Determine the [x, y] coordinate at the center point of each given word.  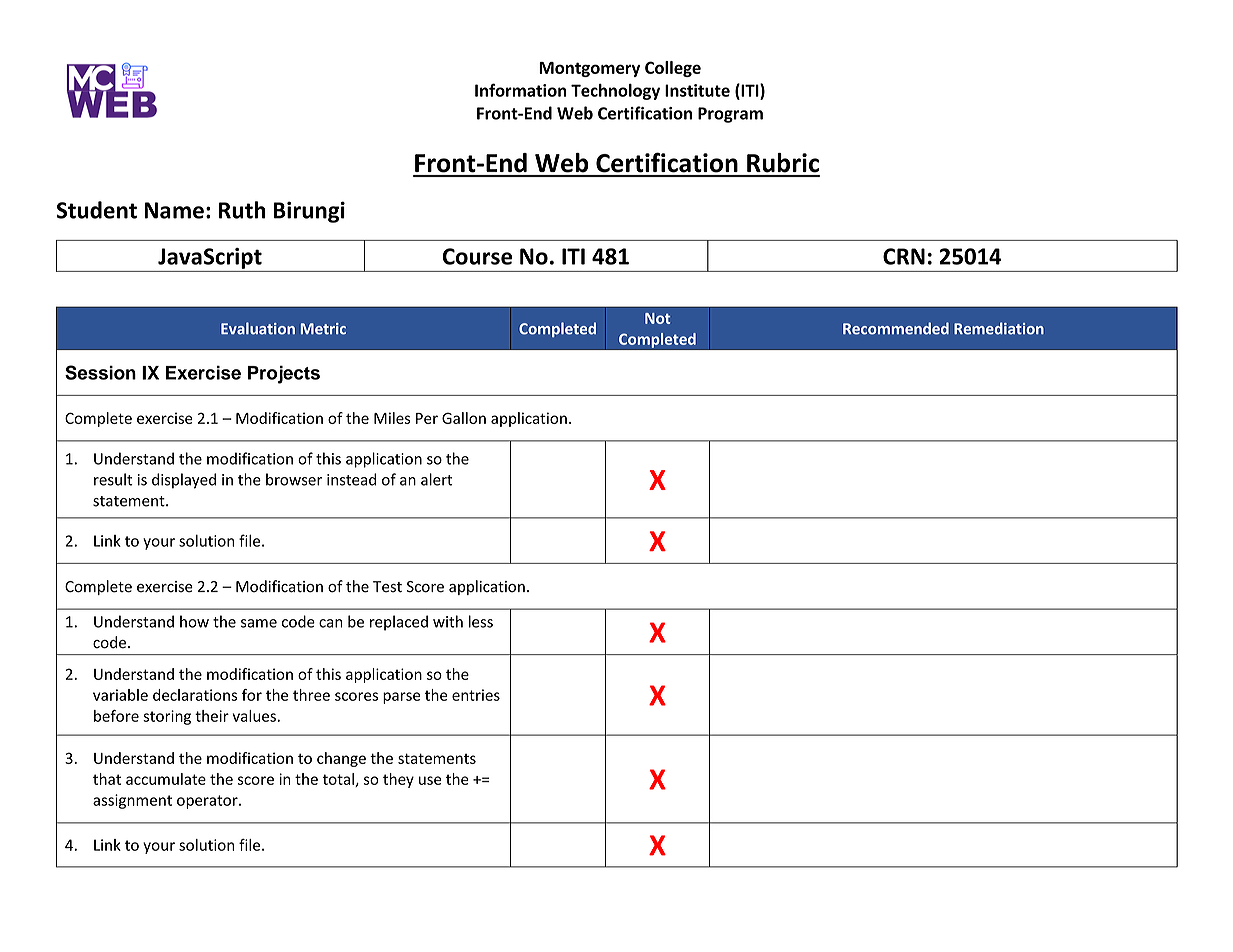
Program [730, 115]
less [481, 621]
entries [476, 695]
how [194, 621]
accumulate [166, 779]
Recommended [896, 328]
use [430, 780]
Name [174, 210]
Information [520, 90]
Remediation [999, 328]
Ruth [242, 210]
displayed [184, 481]
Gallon [464, 418]
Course [477, 256]
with [448, 621]
